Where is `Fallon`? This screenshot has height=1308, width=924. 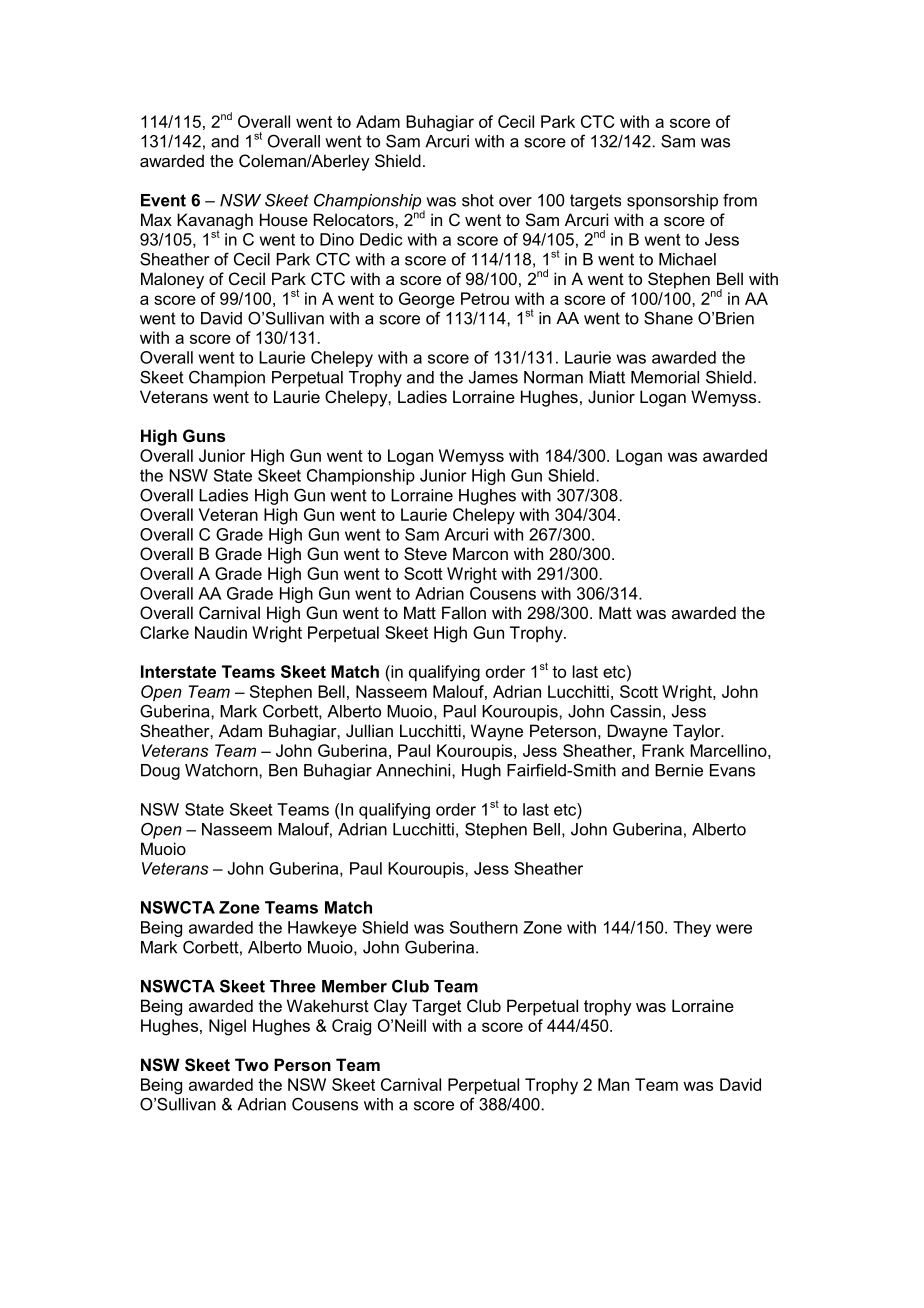 Fallon is located at coordinates (464, 612).
